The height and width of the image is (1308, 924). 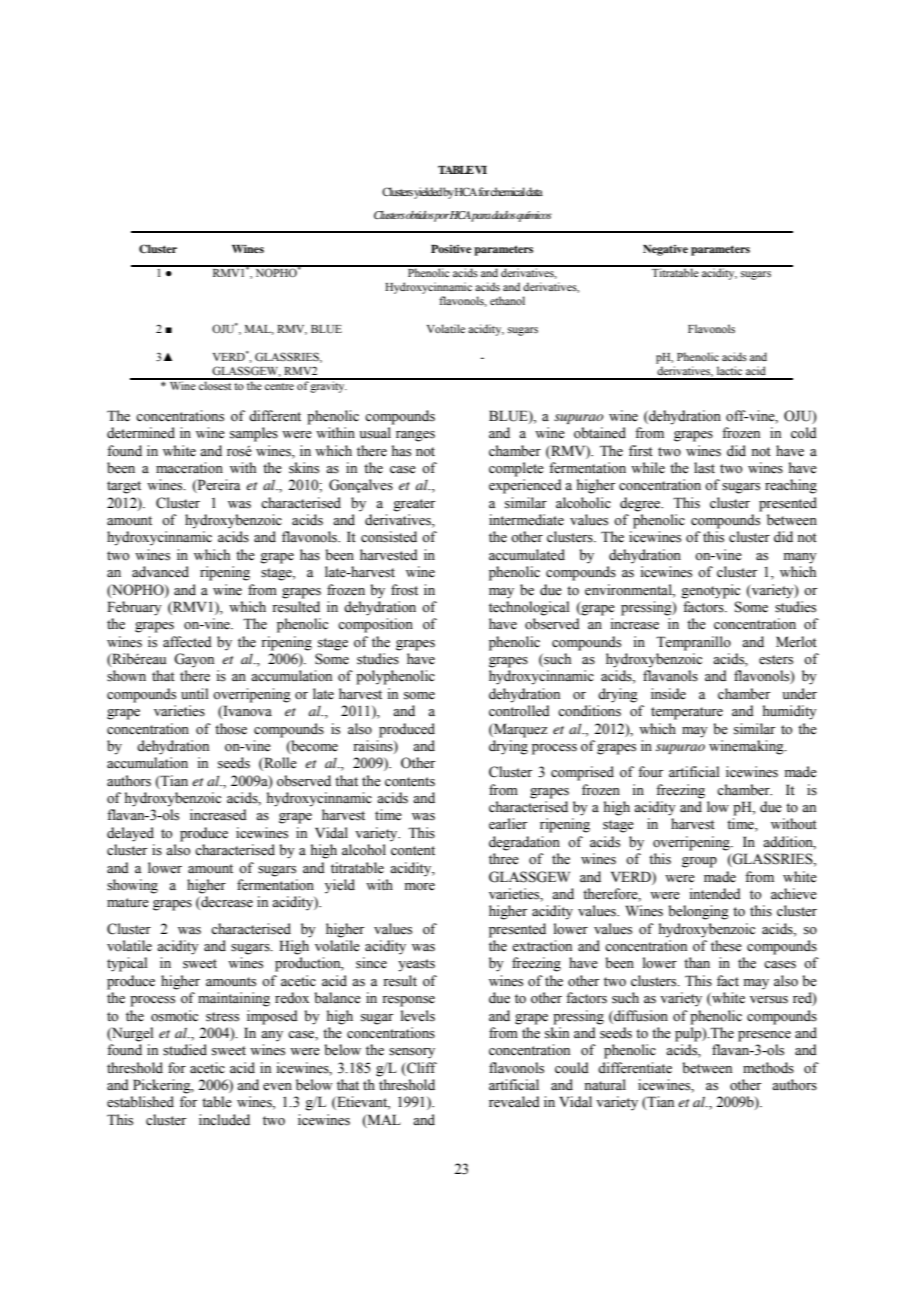 What do you see at coordinates (194, 693) in the image?
I see `until` at bounding box center [194, 693].
